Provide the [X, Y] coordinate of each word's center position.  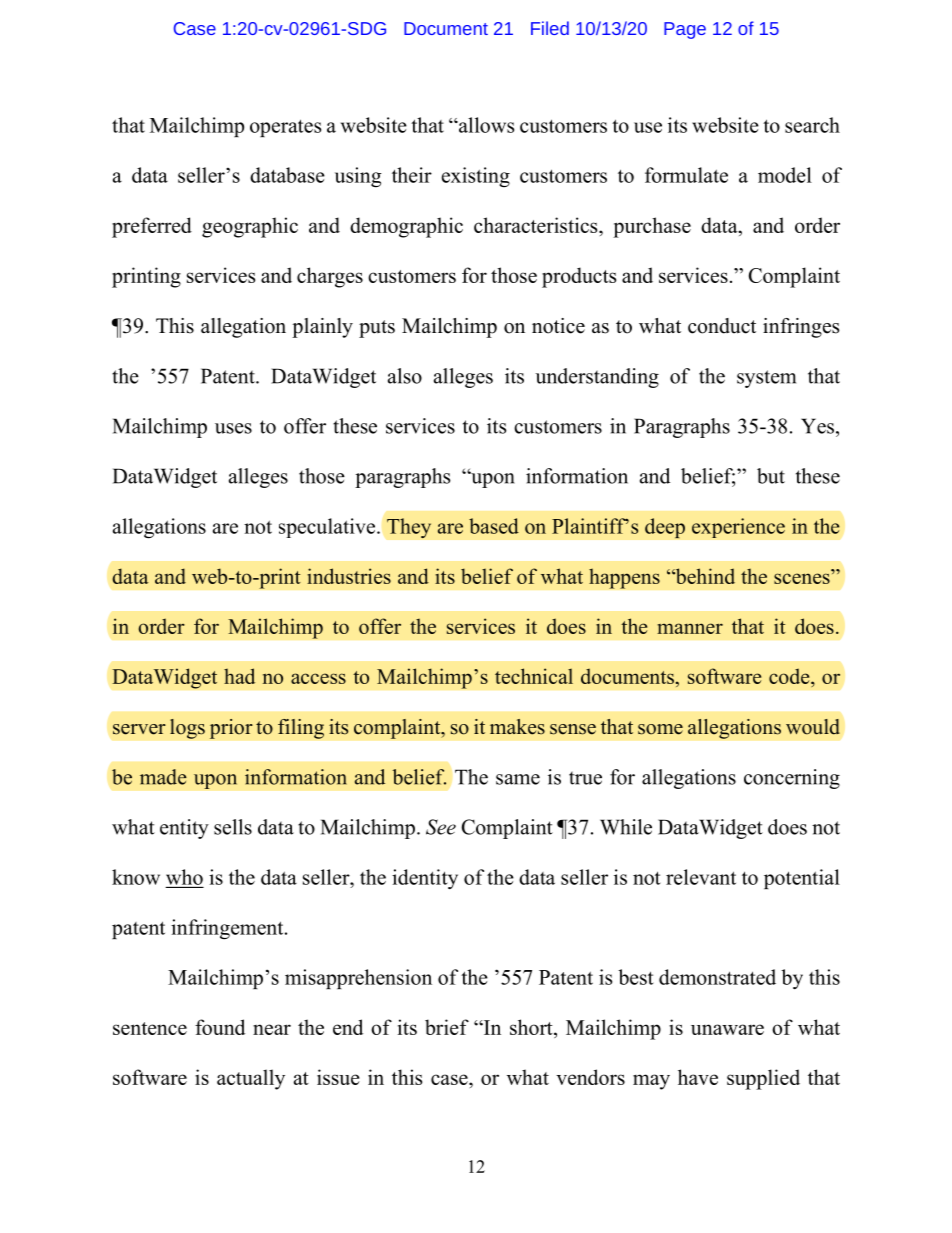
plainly [322, 328]
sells [233, 827]
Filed [550, 28]
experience [738, 528]
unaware [727, 1029]
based [494, 526]
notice [558, 326]
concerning [792, 779]
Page [685, 30]
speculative [328, 528]
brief [447, 1027]
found [220, 1027]
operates [285, 128]
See [441, 827]
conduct [722, 326]
